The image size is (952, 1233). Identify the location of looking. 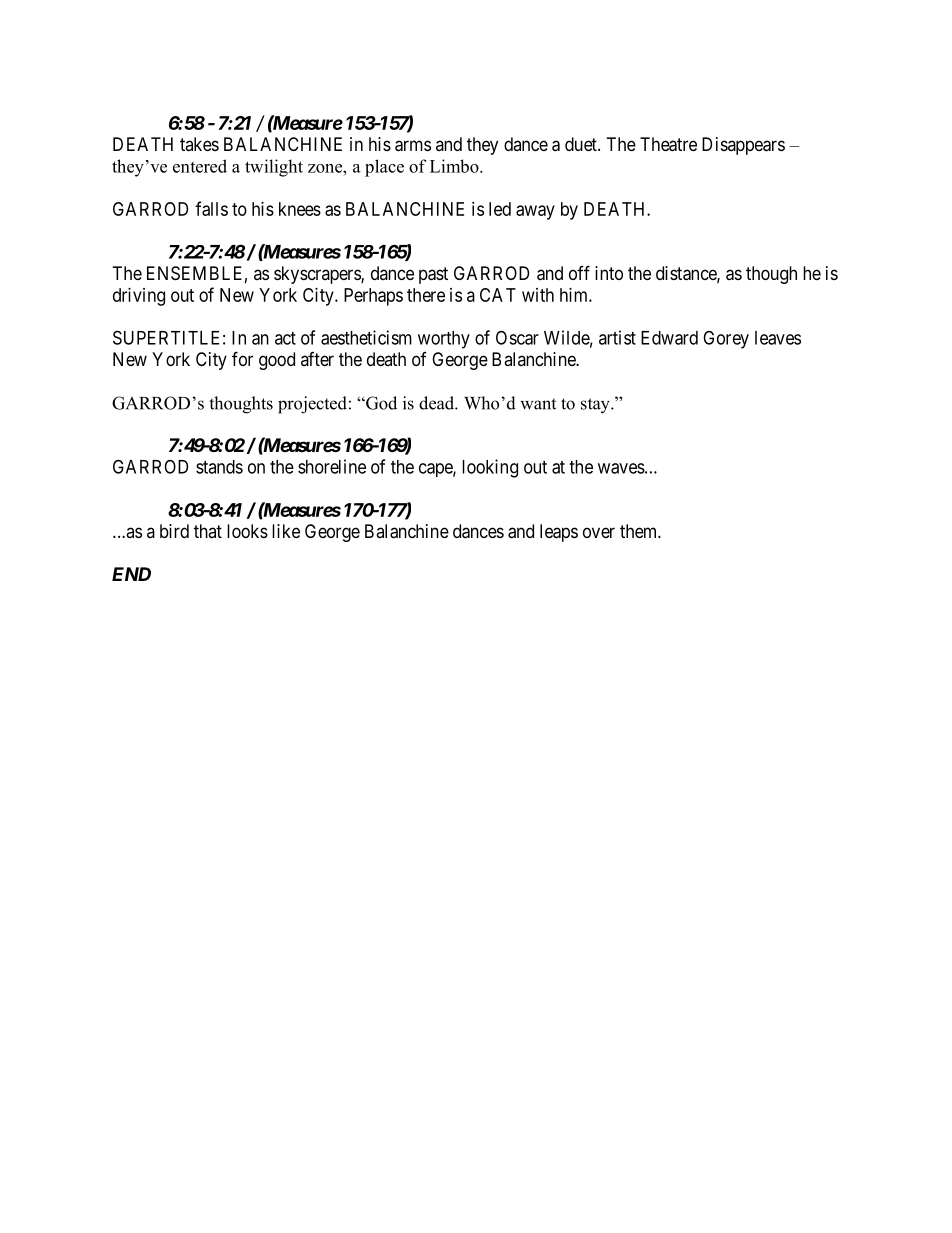
(490, 468).
